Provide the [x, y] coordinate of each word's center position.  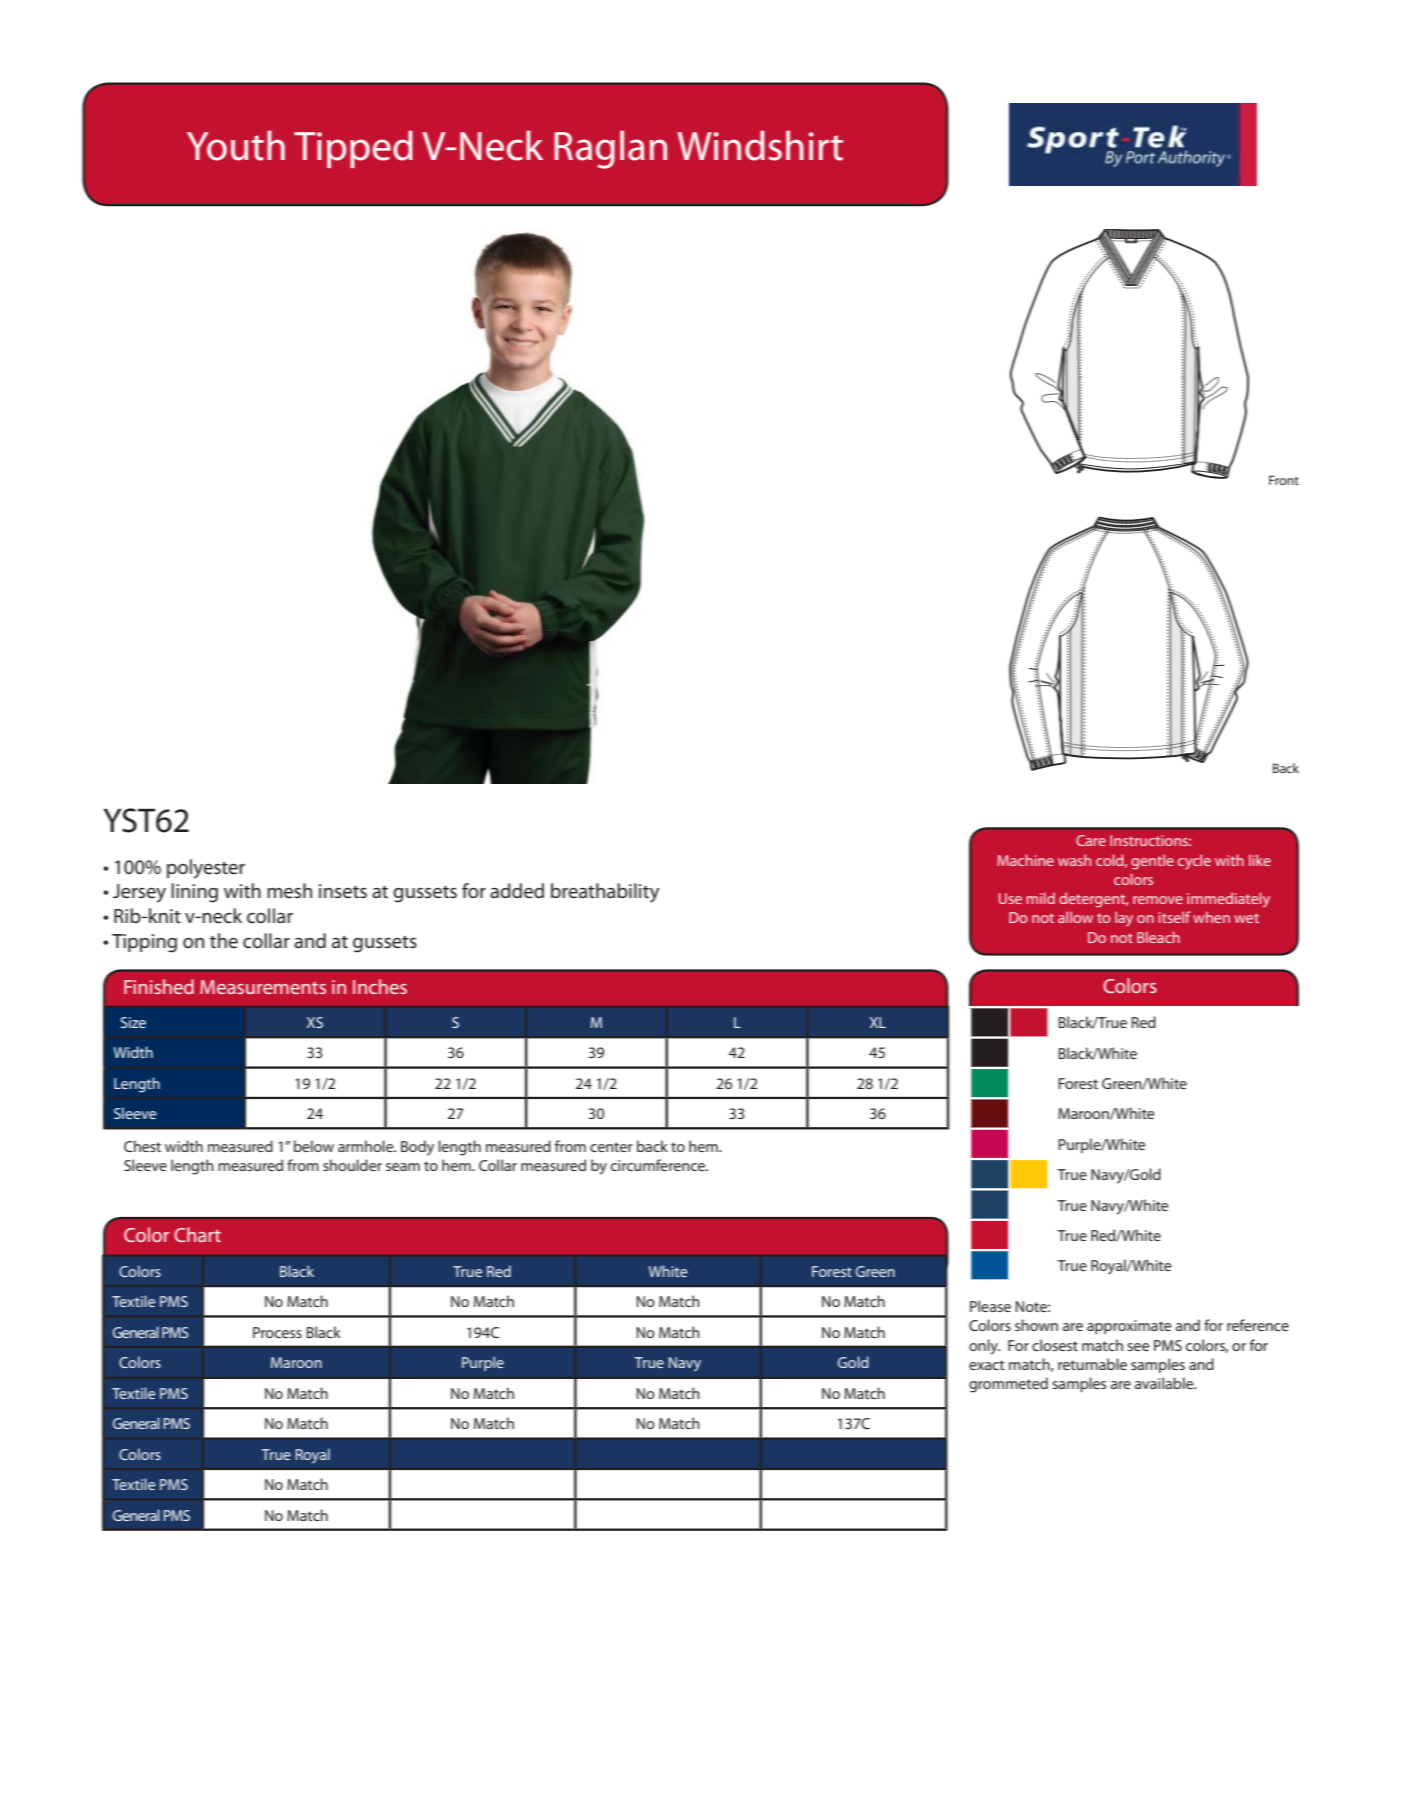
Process [277, 1332]
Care [1091, 840]
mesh [289, 891]
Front [1284, 480]
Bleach [1158, 937]
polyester [206, 869]
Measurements [263, 987]
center [611, 1147]
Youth [236, 145]
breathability [605, 893]
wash [1074, 860]
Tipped [353, 149]
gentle [1152, 862]
